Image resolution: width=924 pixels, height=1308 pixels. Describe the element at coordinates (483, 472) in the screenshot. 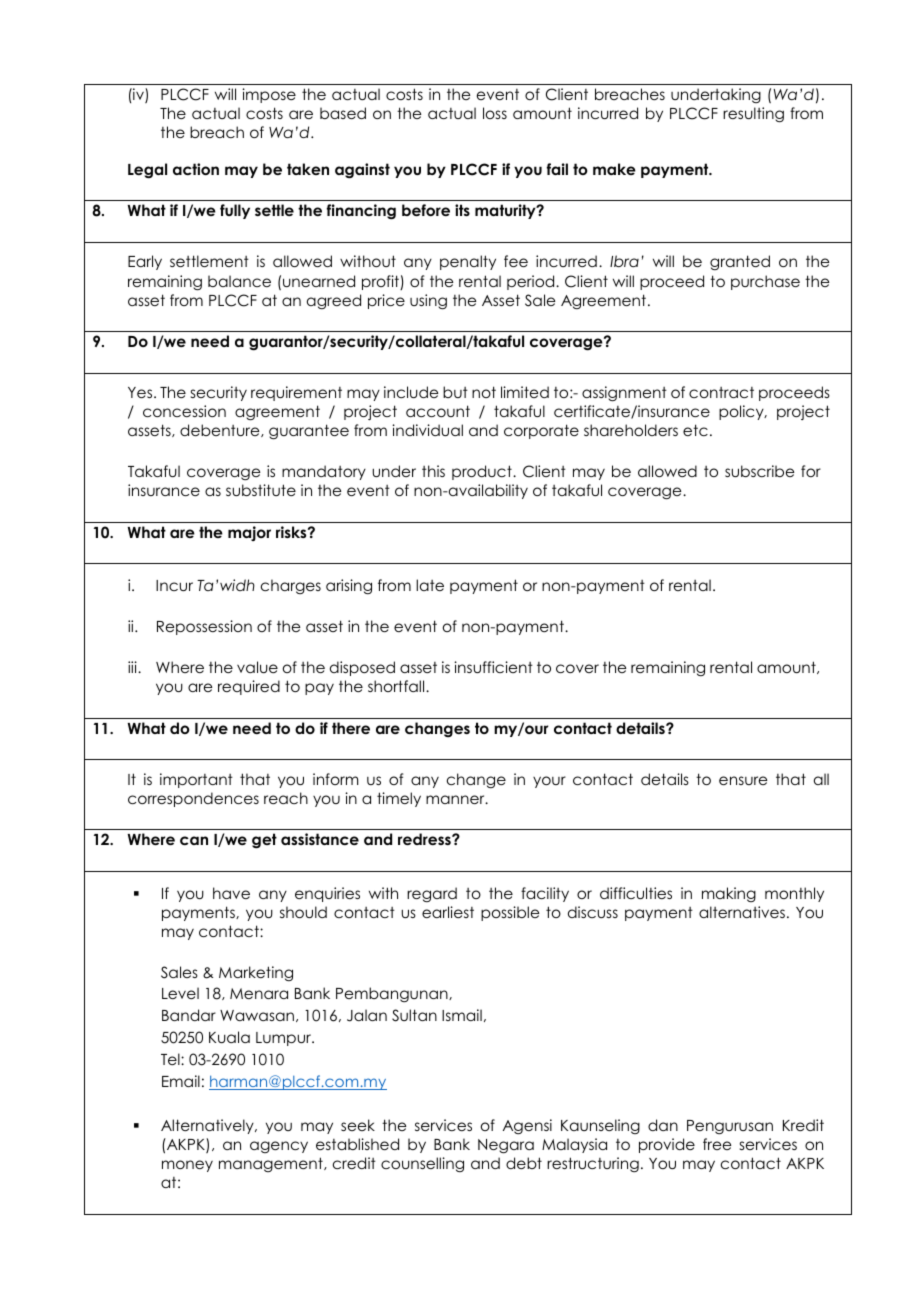

I see `product` at that location.
